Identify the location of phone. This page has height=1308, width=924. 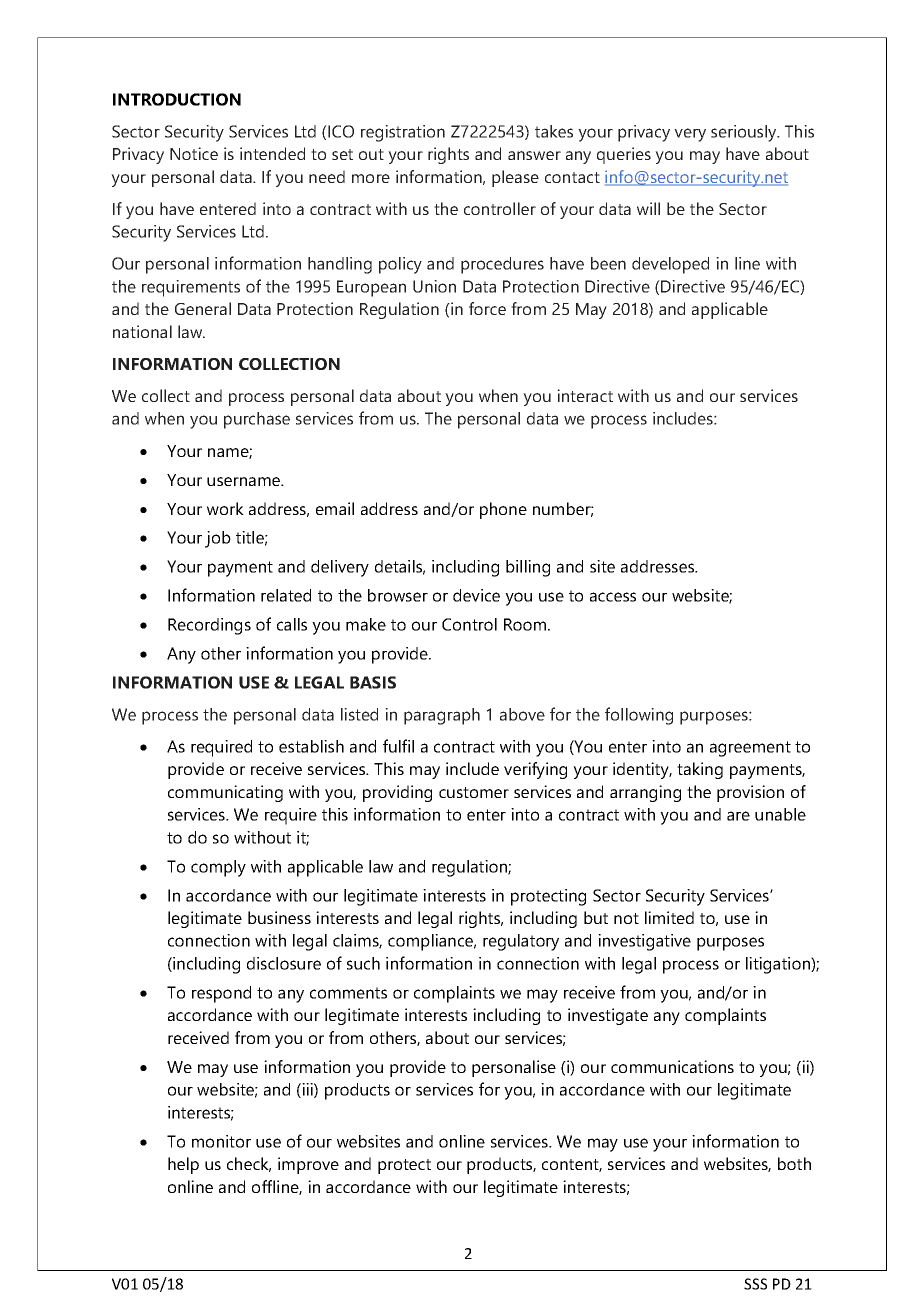
(503, 510).
